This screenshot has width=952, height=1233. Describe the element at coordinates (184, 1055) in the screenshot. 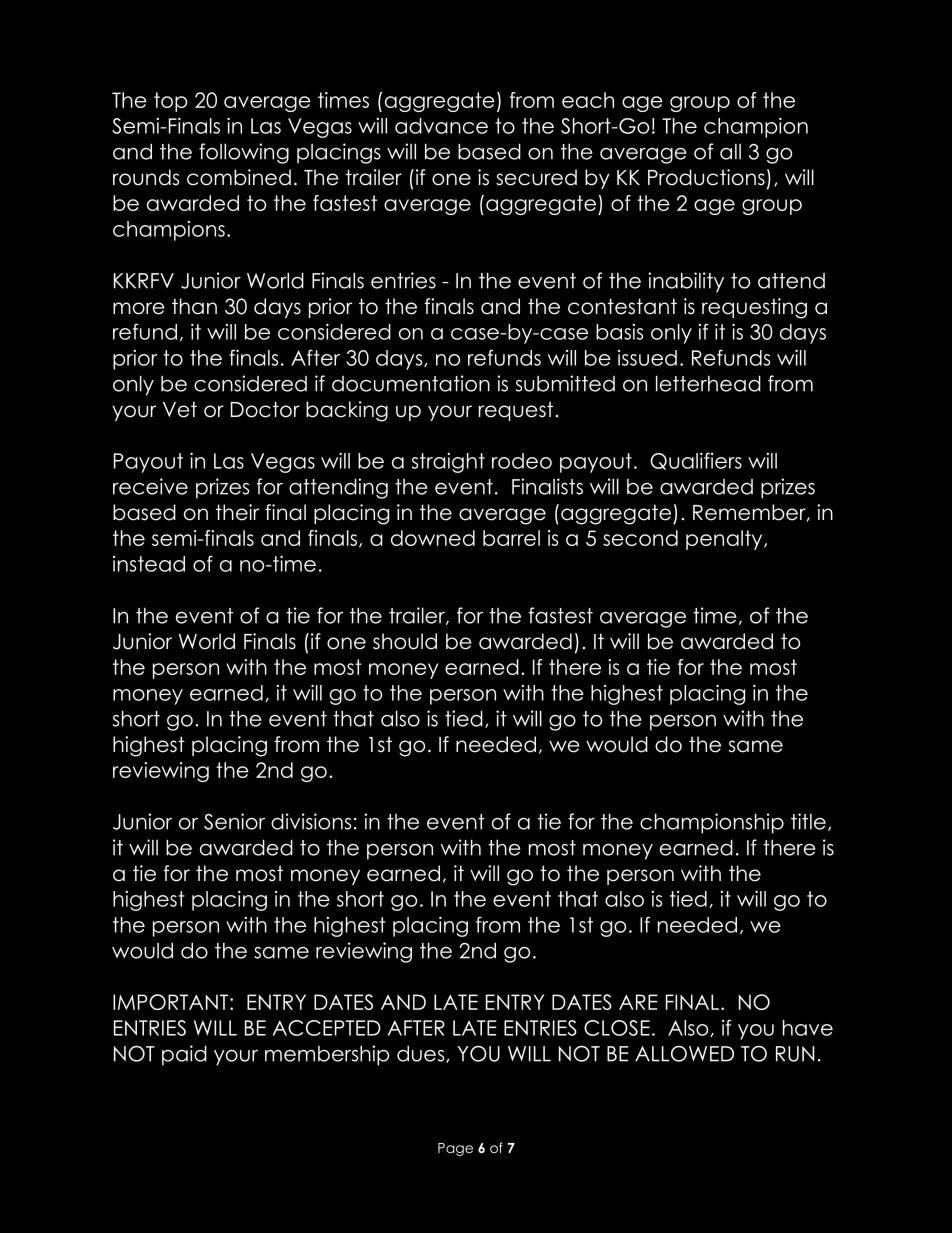

I see `paid` at that location.
